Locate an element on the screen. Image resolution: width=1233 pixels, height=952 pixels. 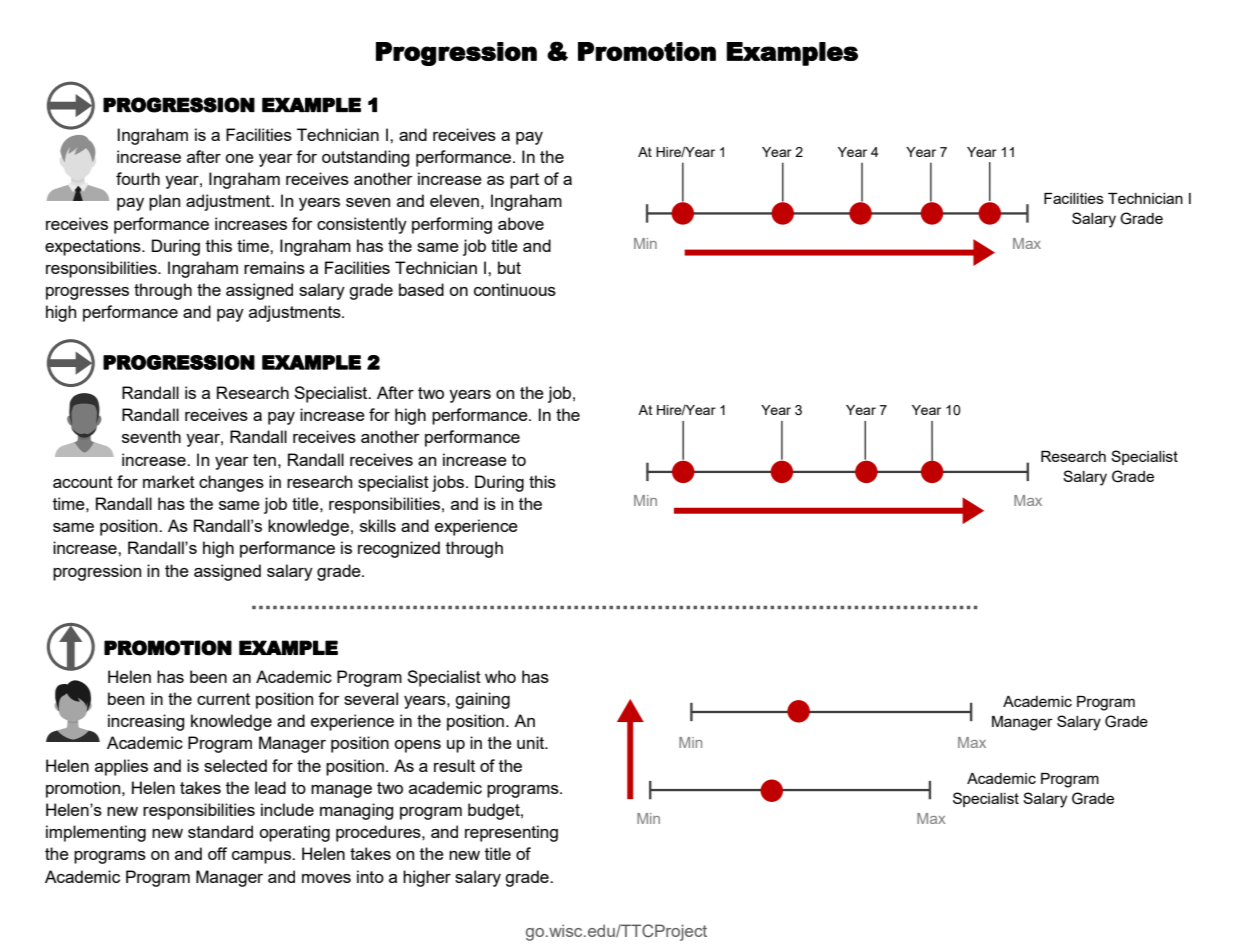
changes is located at coordinates (231, 483).
